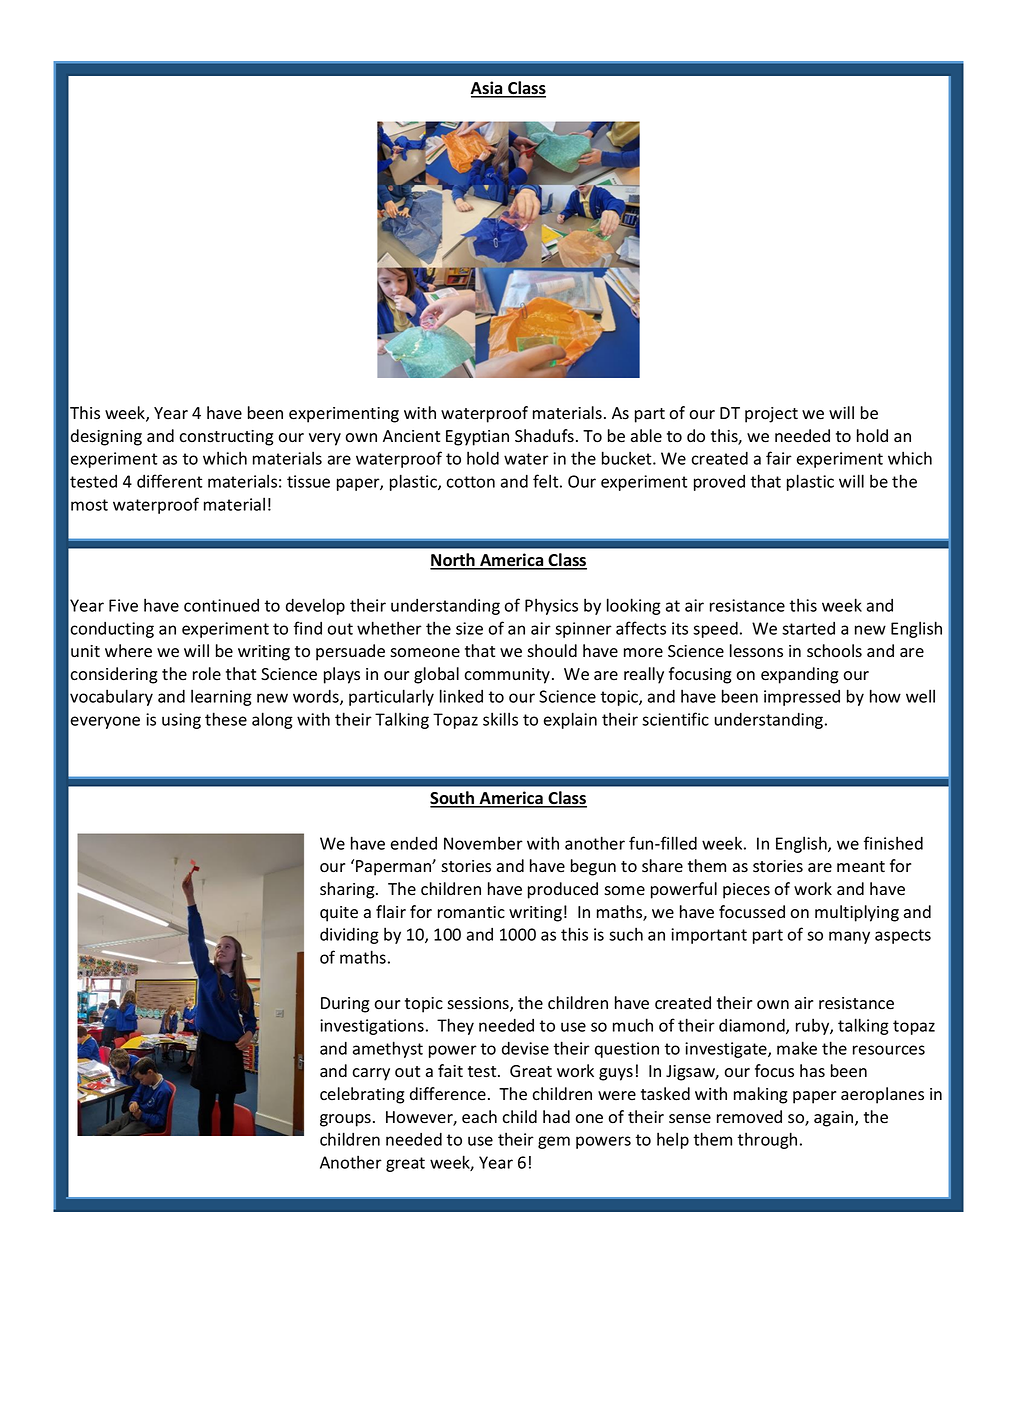 The image size is (1010, 1428). What do you see at coordinates (479, 1117) in the screenshot?
I see `each` at bounding box center [479, 1117].
